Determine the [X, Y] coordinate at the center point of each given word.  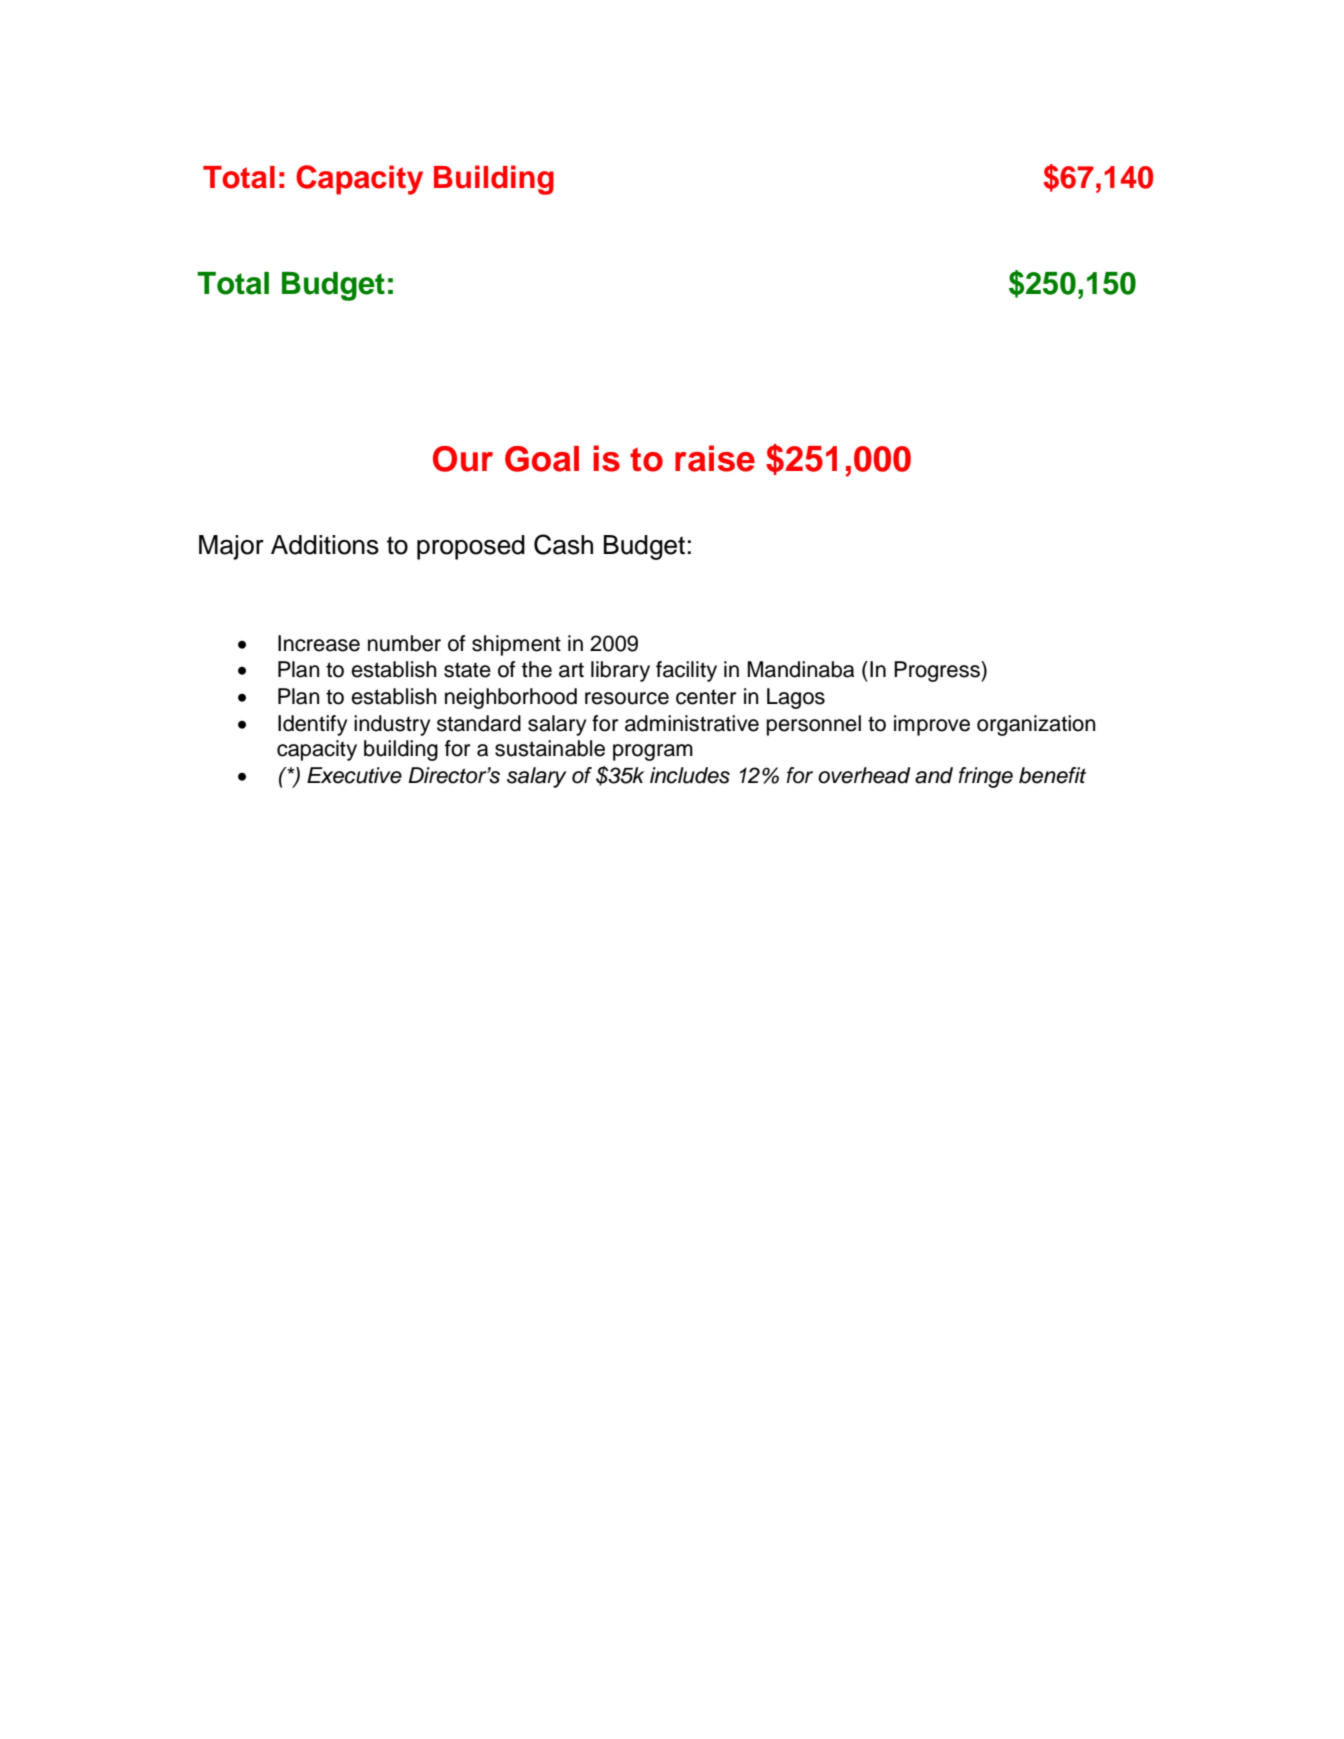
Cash [563, 544]
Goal [542, 459]
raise [715, 458]
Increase [319, 643]
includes [690, 775]
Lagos [796, 698]
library [620, 671]
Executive [354, 775]
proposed [471, 547]
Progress [938, 671]
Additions [325, 545]
